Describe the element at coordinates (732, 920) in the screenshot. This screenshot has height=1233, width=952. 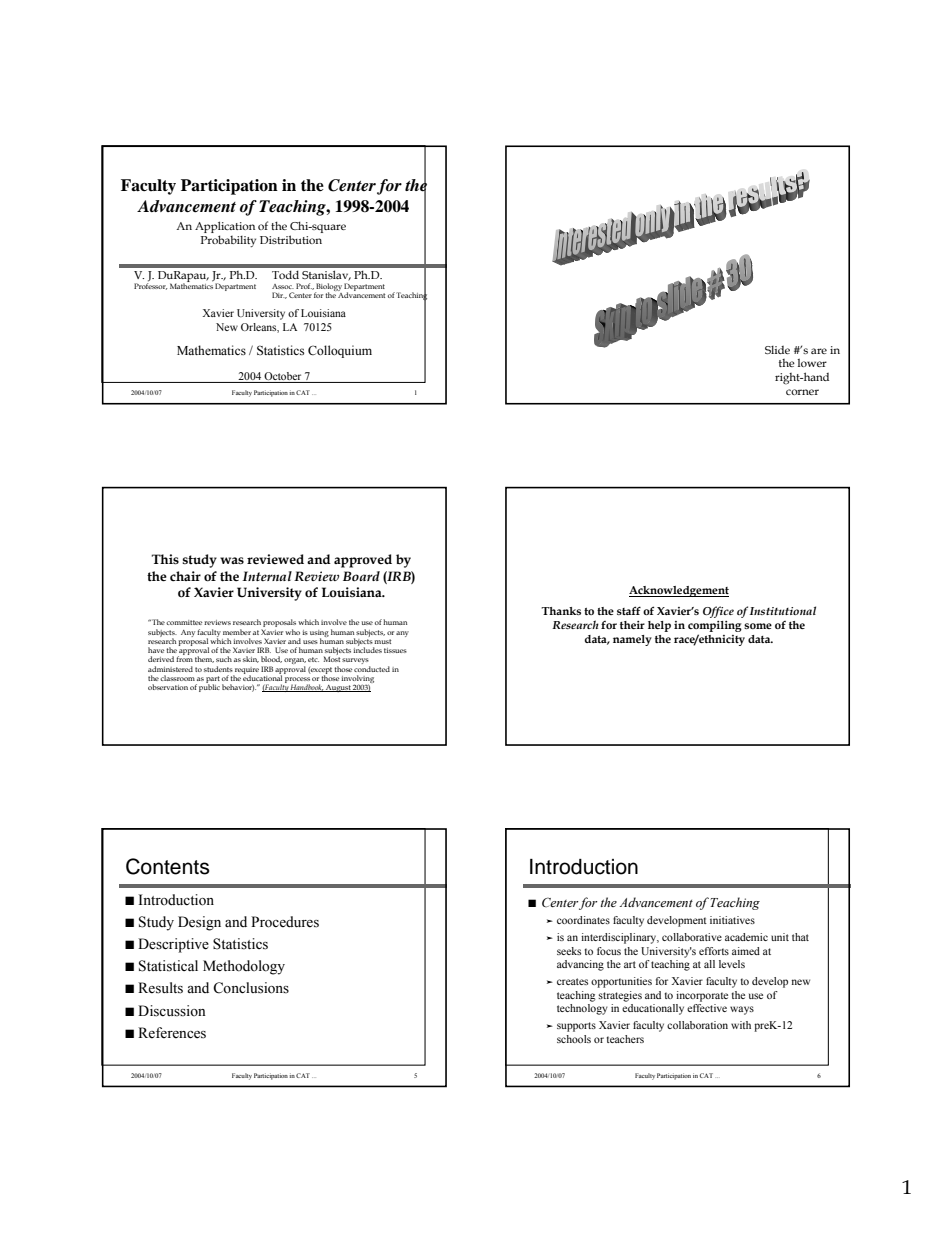
I see `initiatives` at that location.
